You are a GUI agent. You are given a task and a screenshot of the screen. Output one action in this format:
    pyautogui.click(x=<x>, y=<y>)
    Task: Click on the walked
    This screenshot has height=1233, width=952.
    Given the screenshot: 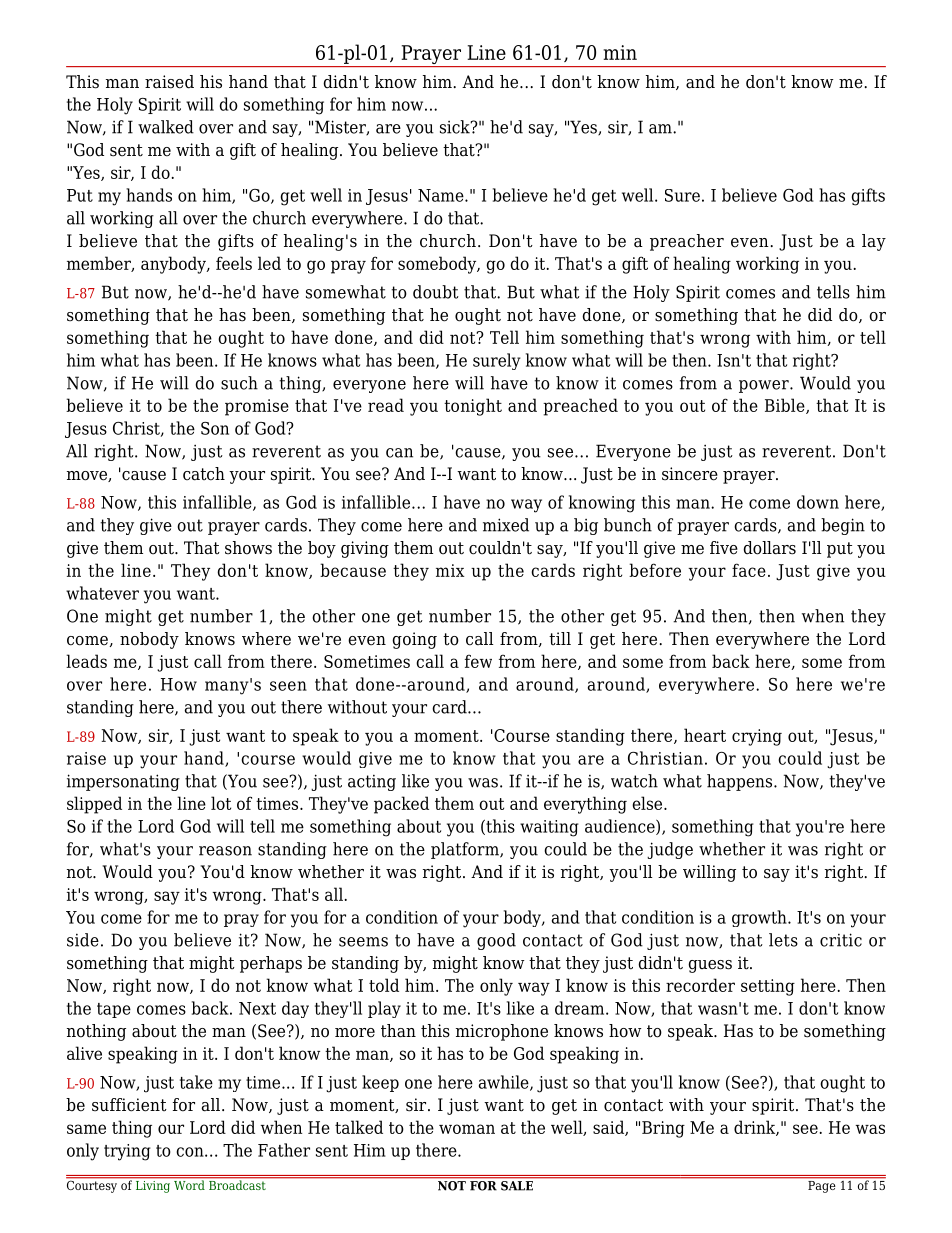 What is the action you would take?
    pyautogui.click(x=166, y=127)
